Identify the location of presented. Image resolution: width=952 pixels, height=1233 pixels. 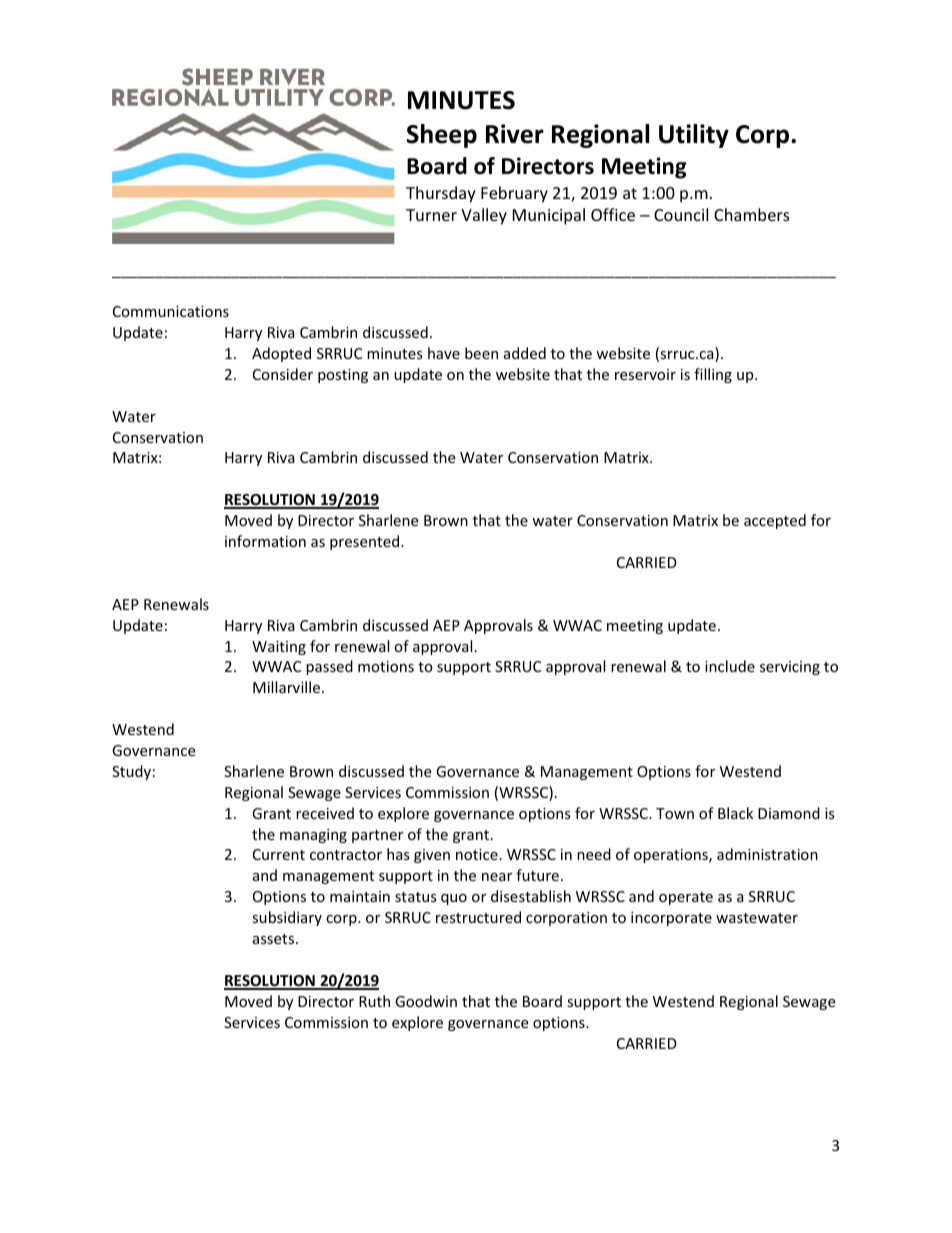
(366, 542).
